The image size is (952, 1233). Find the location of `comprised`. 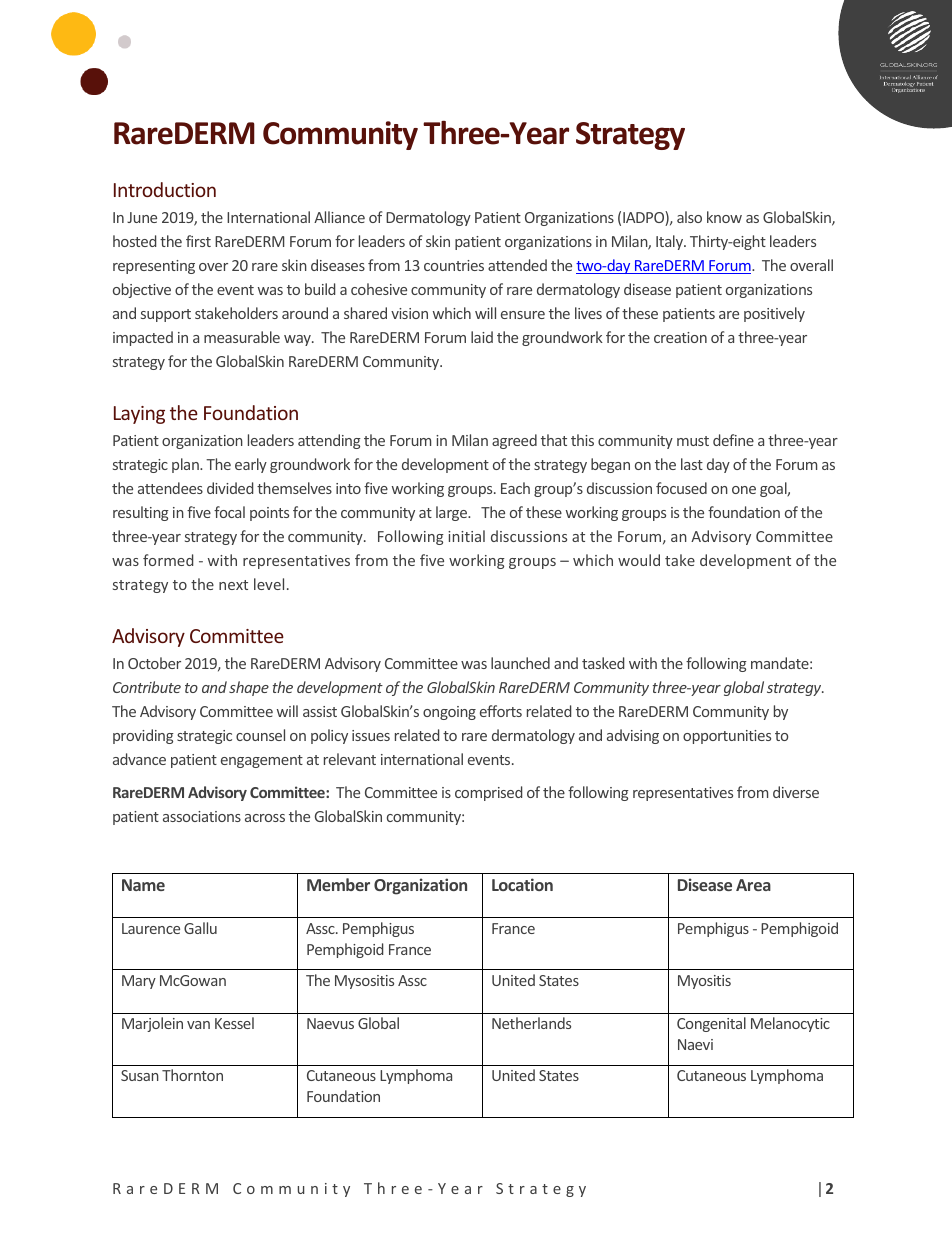

comprised is located at coordinates (488, 793).
